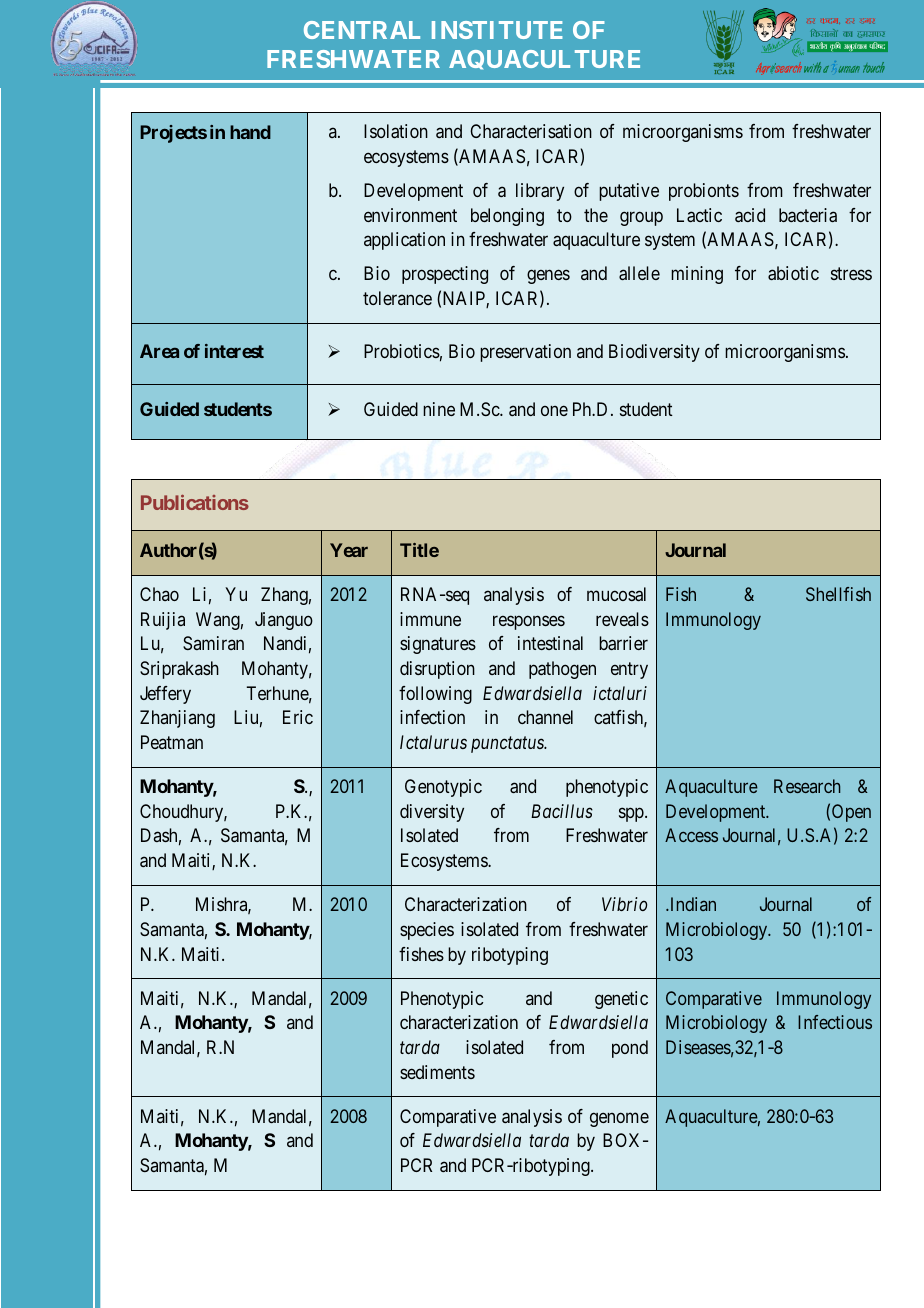  What do you see at coordinates (529, 622) in the screenshot?
I see `responses` at bounding box center [529, 622].
